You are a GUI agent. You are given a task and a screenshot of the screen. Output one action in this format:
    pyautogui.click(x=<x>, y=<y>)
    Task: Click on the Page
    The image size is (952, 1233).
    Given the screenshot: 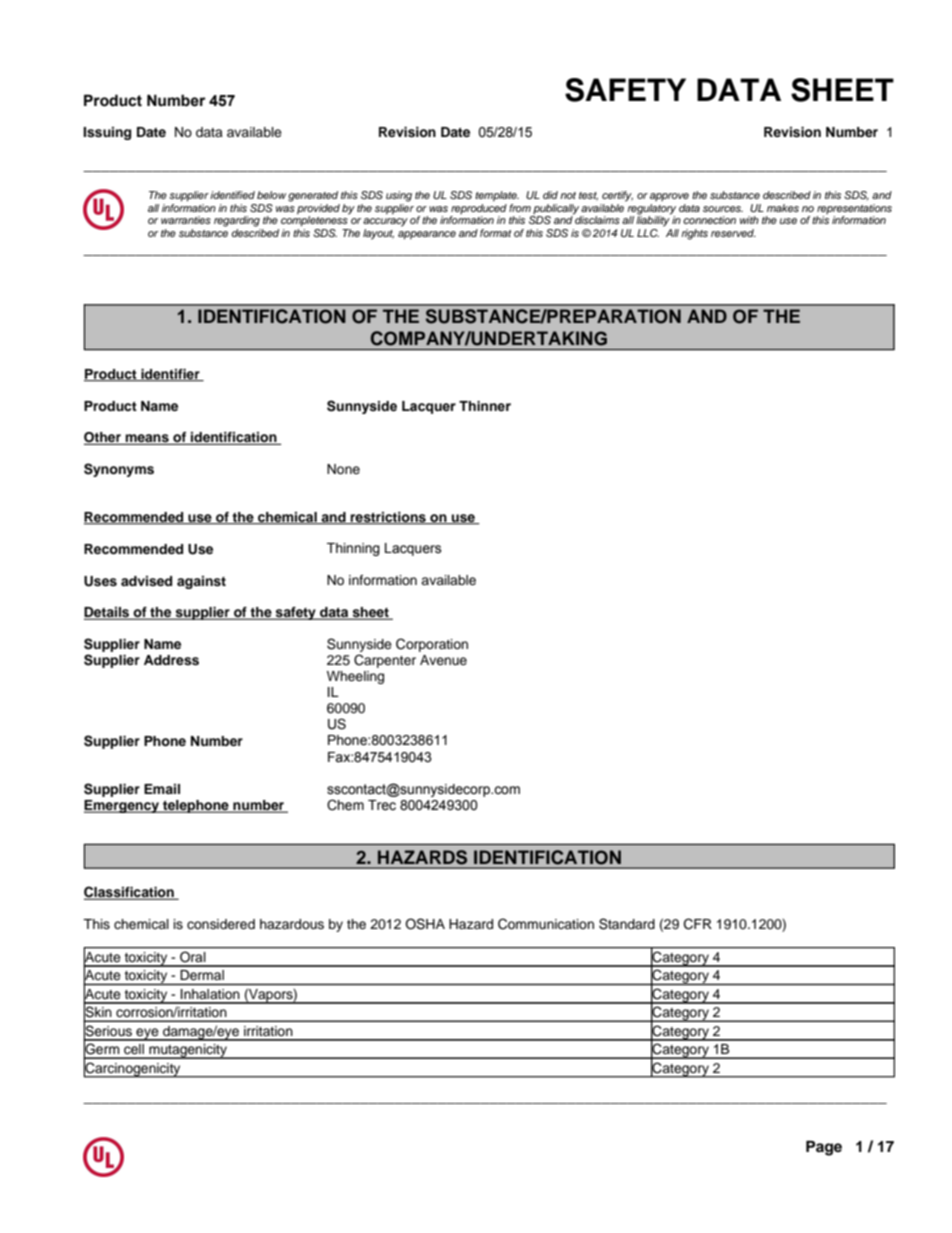 What is the action you would take?
    pyautogui.click(x=824, y=1148)
